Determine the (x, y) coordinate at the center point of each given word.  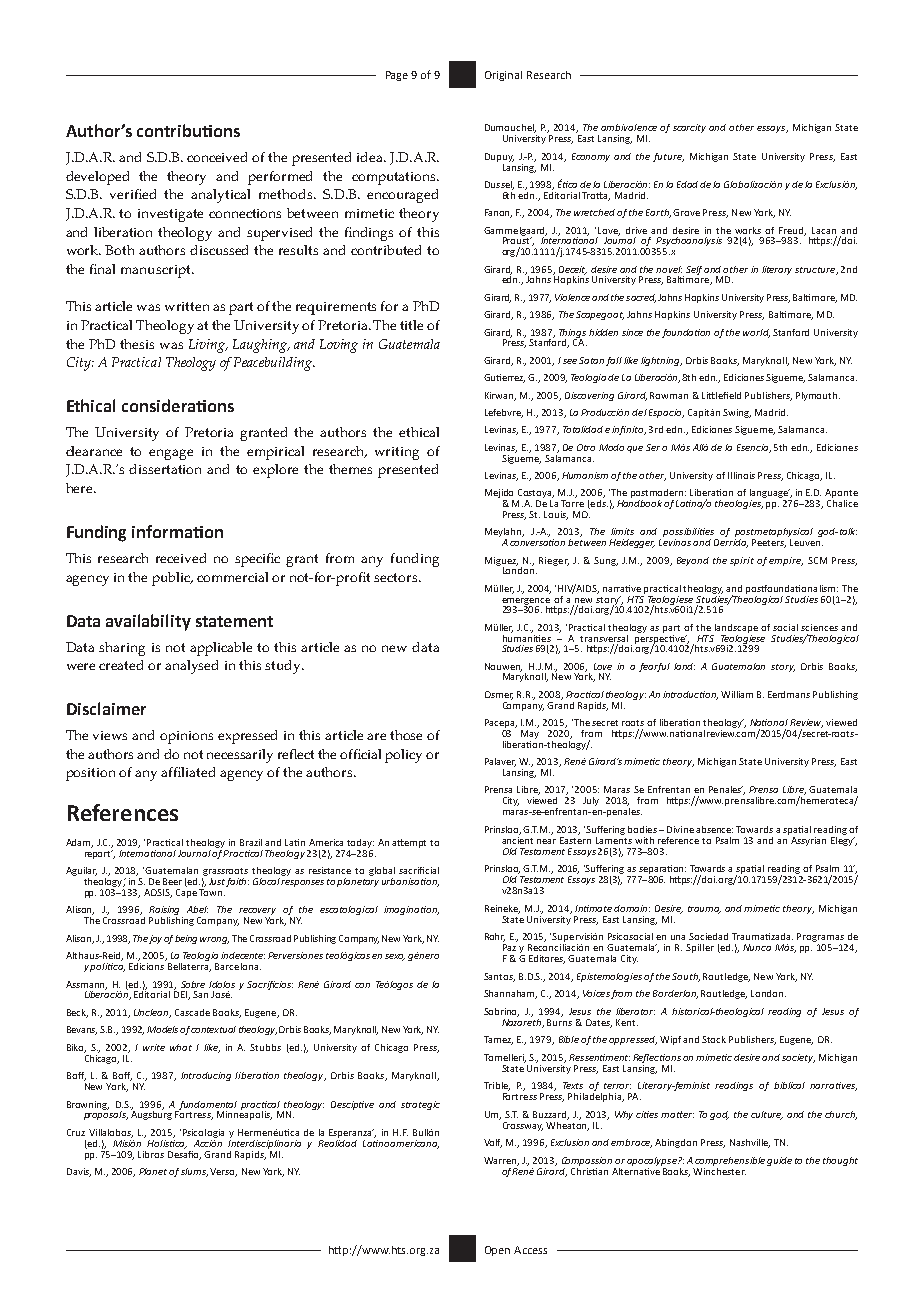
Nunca (757, 947)
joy (155, 939)
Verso (223, 1172)
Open (497, 1251)
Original (503, 76)
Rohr (495, 937)
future (668, 157)
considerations (178, 405)
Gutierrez (504, 378)
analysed (191, 667)
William (737, 694)
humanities (527, 637)
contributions (188, 130)
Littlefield (721, 395)
